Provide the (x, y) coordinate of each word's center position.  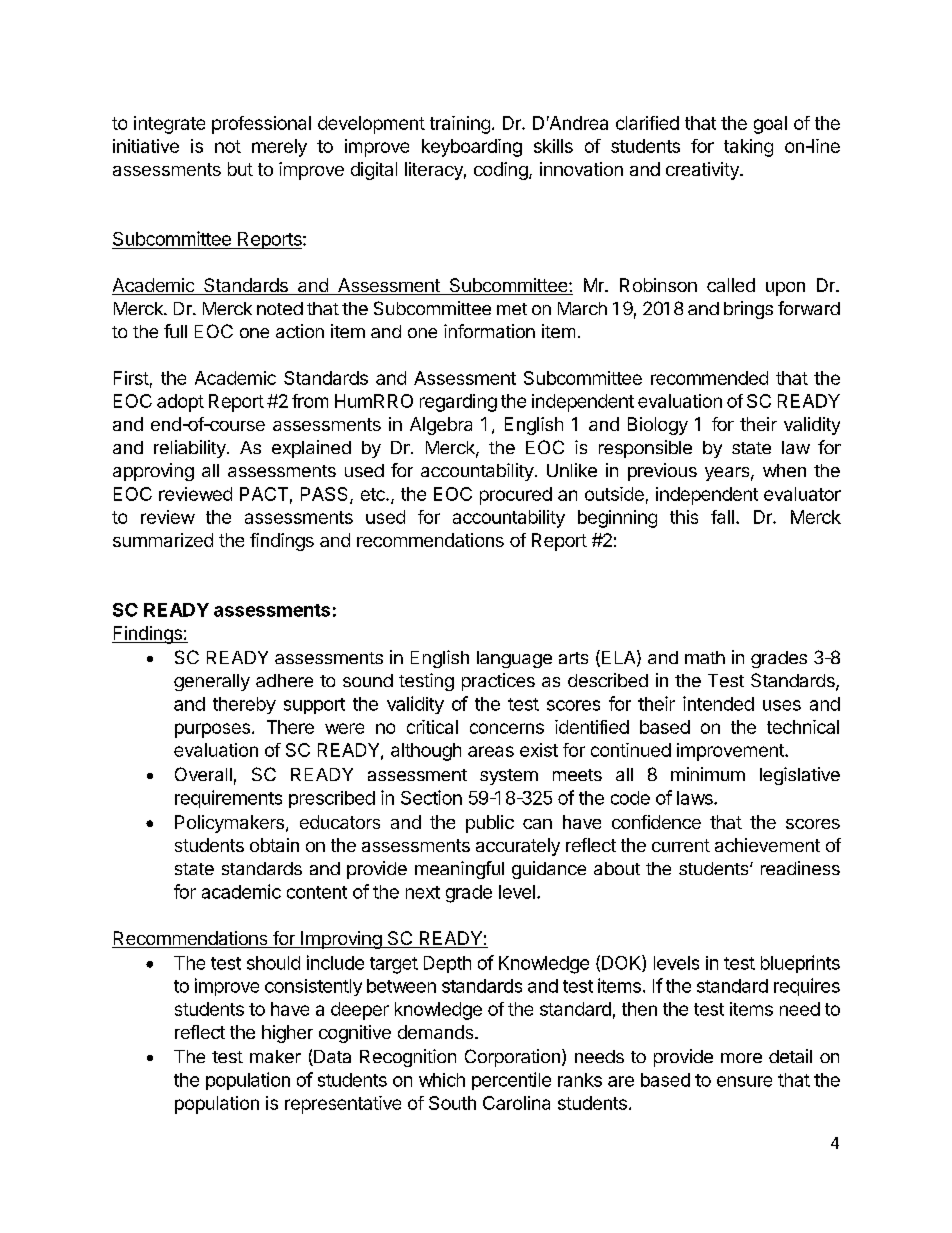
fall (722, 517)
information (489, 331)
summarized (163, 540)
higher (287, 1034)
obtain (274, 845)
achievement (767, 845)
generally (212, 682)
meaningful (459, 870)
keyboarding (472, 148)
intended (718, 703)
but (240, 169)
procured (516, 496)
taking (748, 148)
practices (498, 682)
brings (748, 310)
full (175, 331)
